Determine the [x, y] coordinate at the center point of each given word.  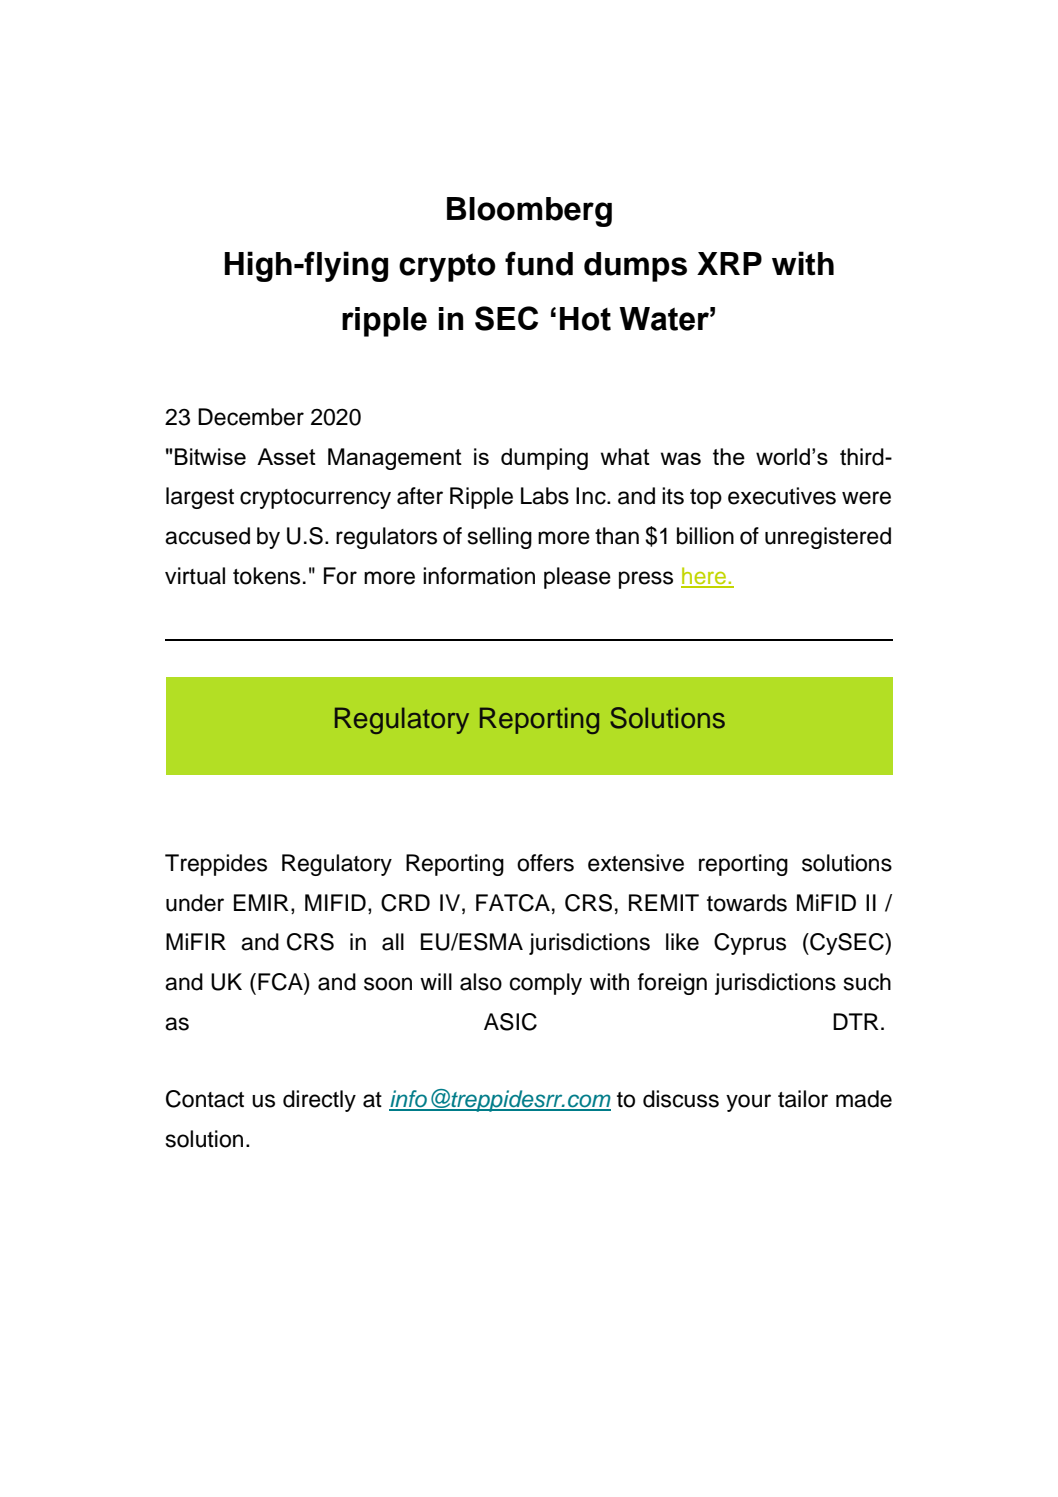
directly [319, 1101]
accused [207, 536]
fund [539, 263]
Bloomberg [529, 212]
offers [545, 863]
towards [747, 903]
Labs [545, 496]
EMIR [261, 902]
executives [782, 496]
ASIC [510, 1022]
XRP [729, 263]
